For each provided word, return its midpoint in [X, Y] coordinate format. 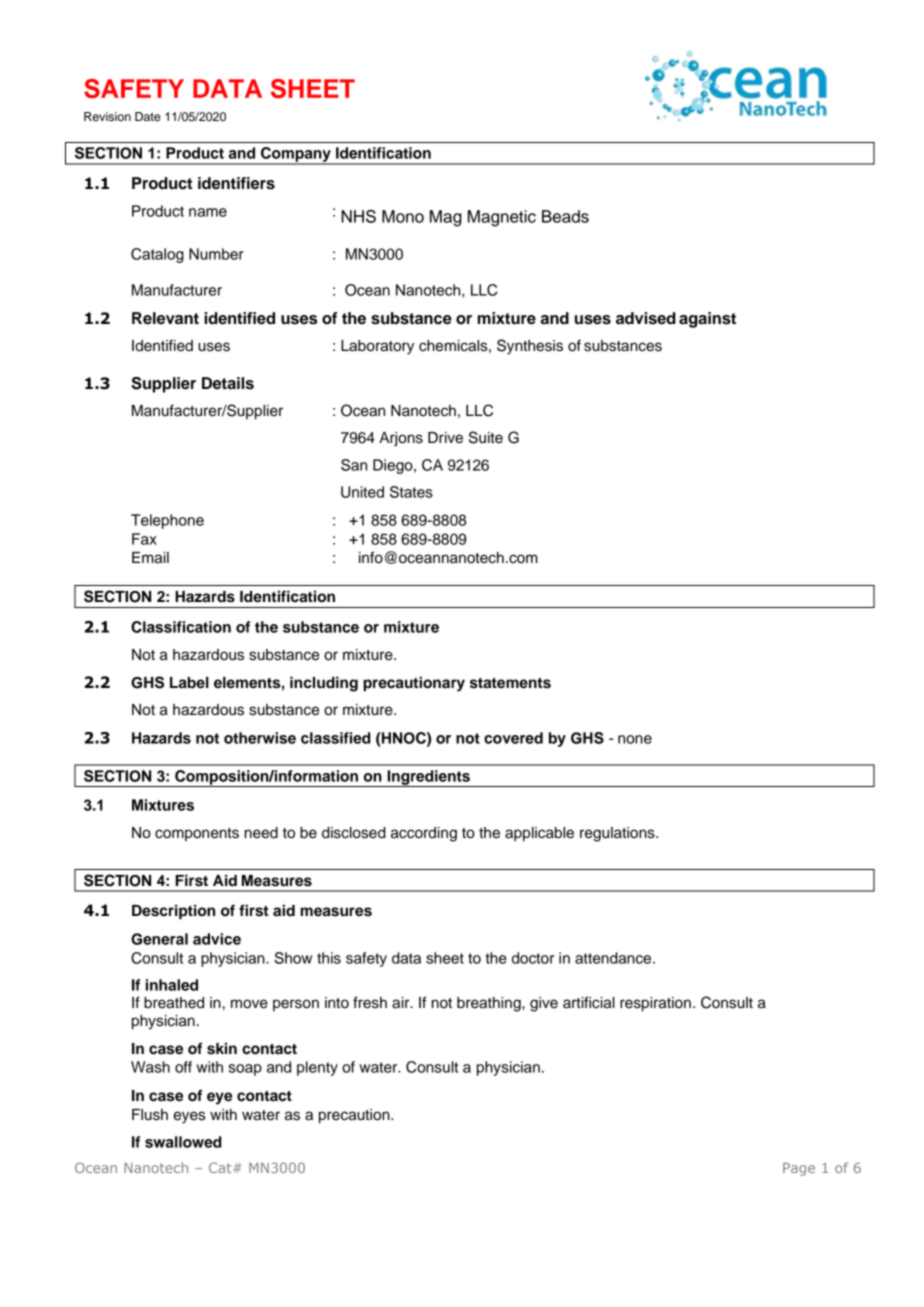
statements [510, 683]
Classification [181, 627]
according [424, 834]
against [707, 320]
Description [173, 912]
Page [799, 1169]
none [635, 739]
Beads [565, 216]
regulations [618, 834]
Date [148, 116]
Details [228, 383]
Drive [445, 438]
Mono [403, 216]
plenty [317, 1068]
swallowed [183, 1142]
